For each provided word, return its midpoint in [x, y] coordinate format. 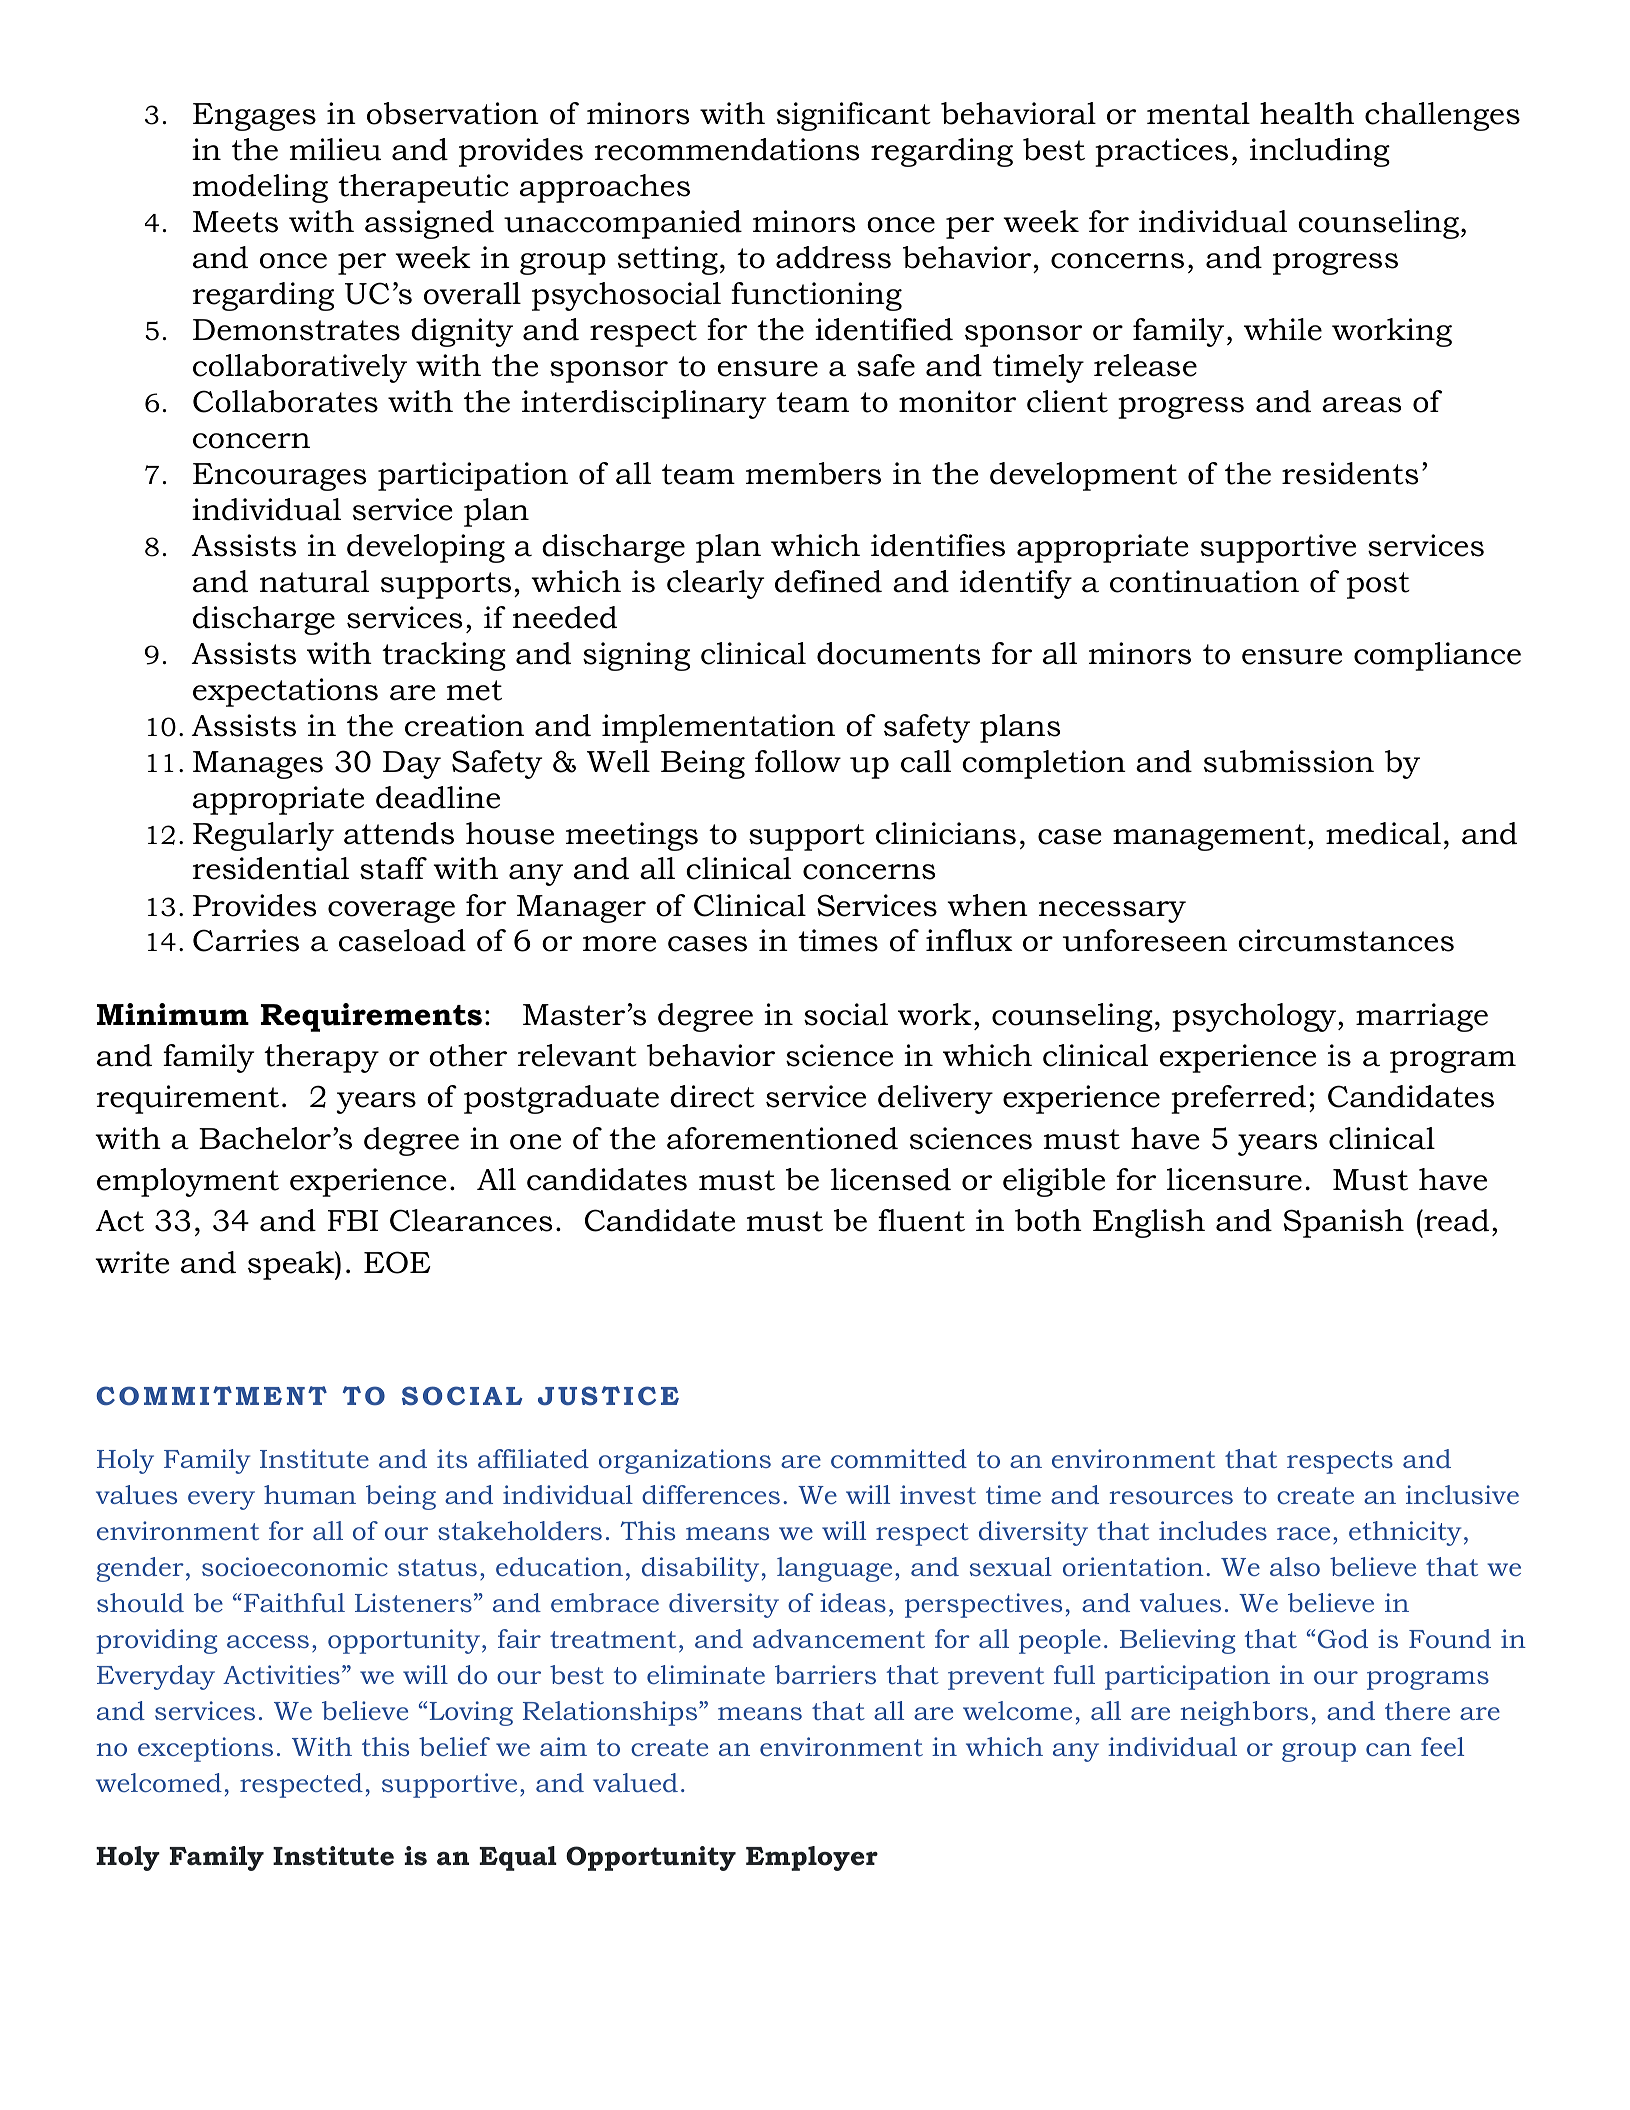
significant [854, 116]
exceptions [205, 1749]
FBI [353, 1220]
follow [798, 761]
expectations [285, 692]
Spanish [1344, 1223]
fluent [921, 1220]
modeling [260, 188]
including [1320, 152]
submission [1289, 761]
